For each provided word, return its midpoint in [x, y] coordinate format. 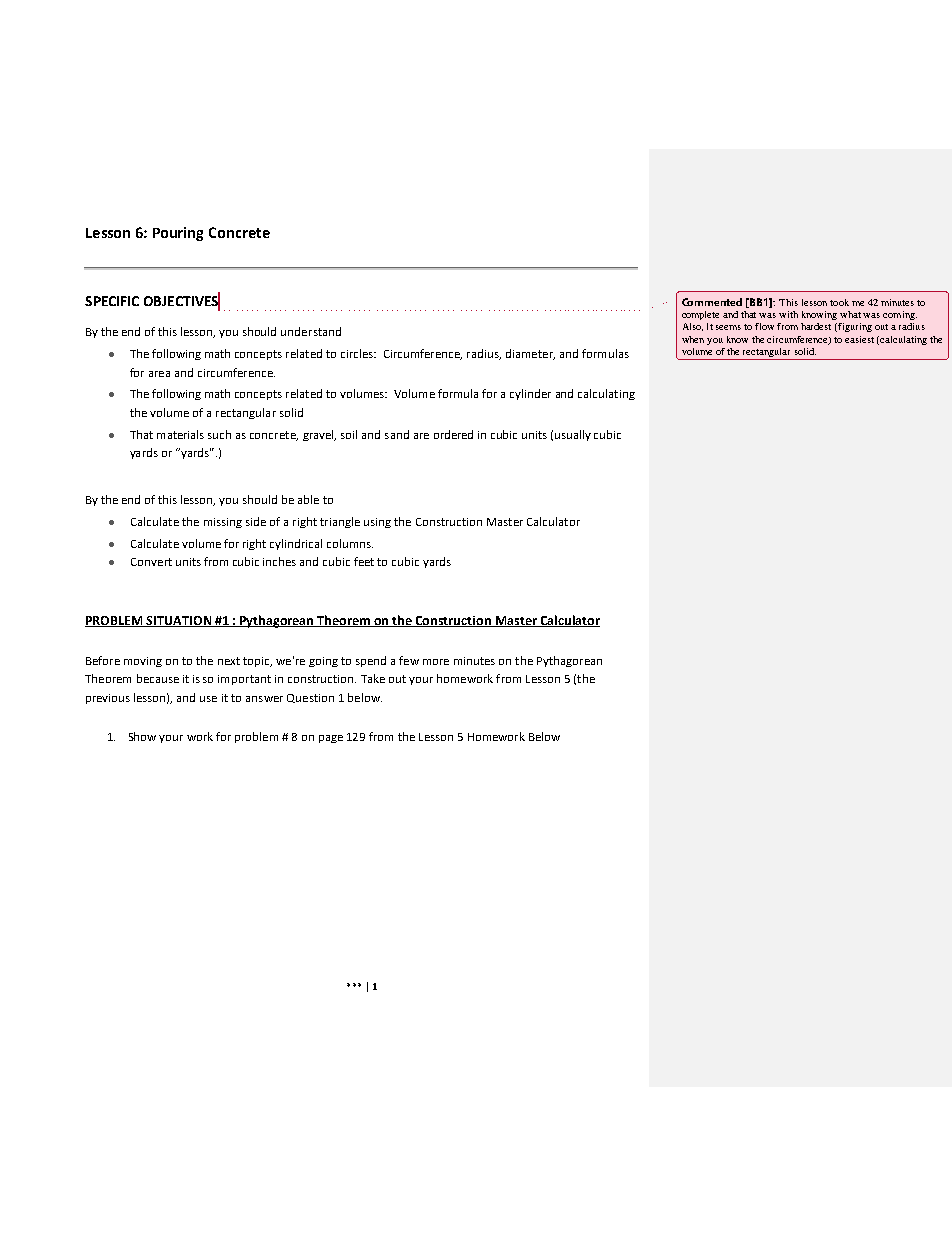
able [308, 499]
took [839, 302]
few [409, 660]
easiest [859, 339]
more [436, 662]
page [331, 739]
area [159, 374]
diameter [530, 354]
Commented [712, 302]
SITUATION [179, 621]
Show [142, 736]
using [377, 523]
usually [573, 435]
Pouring [178, 234]
